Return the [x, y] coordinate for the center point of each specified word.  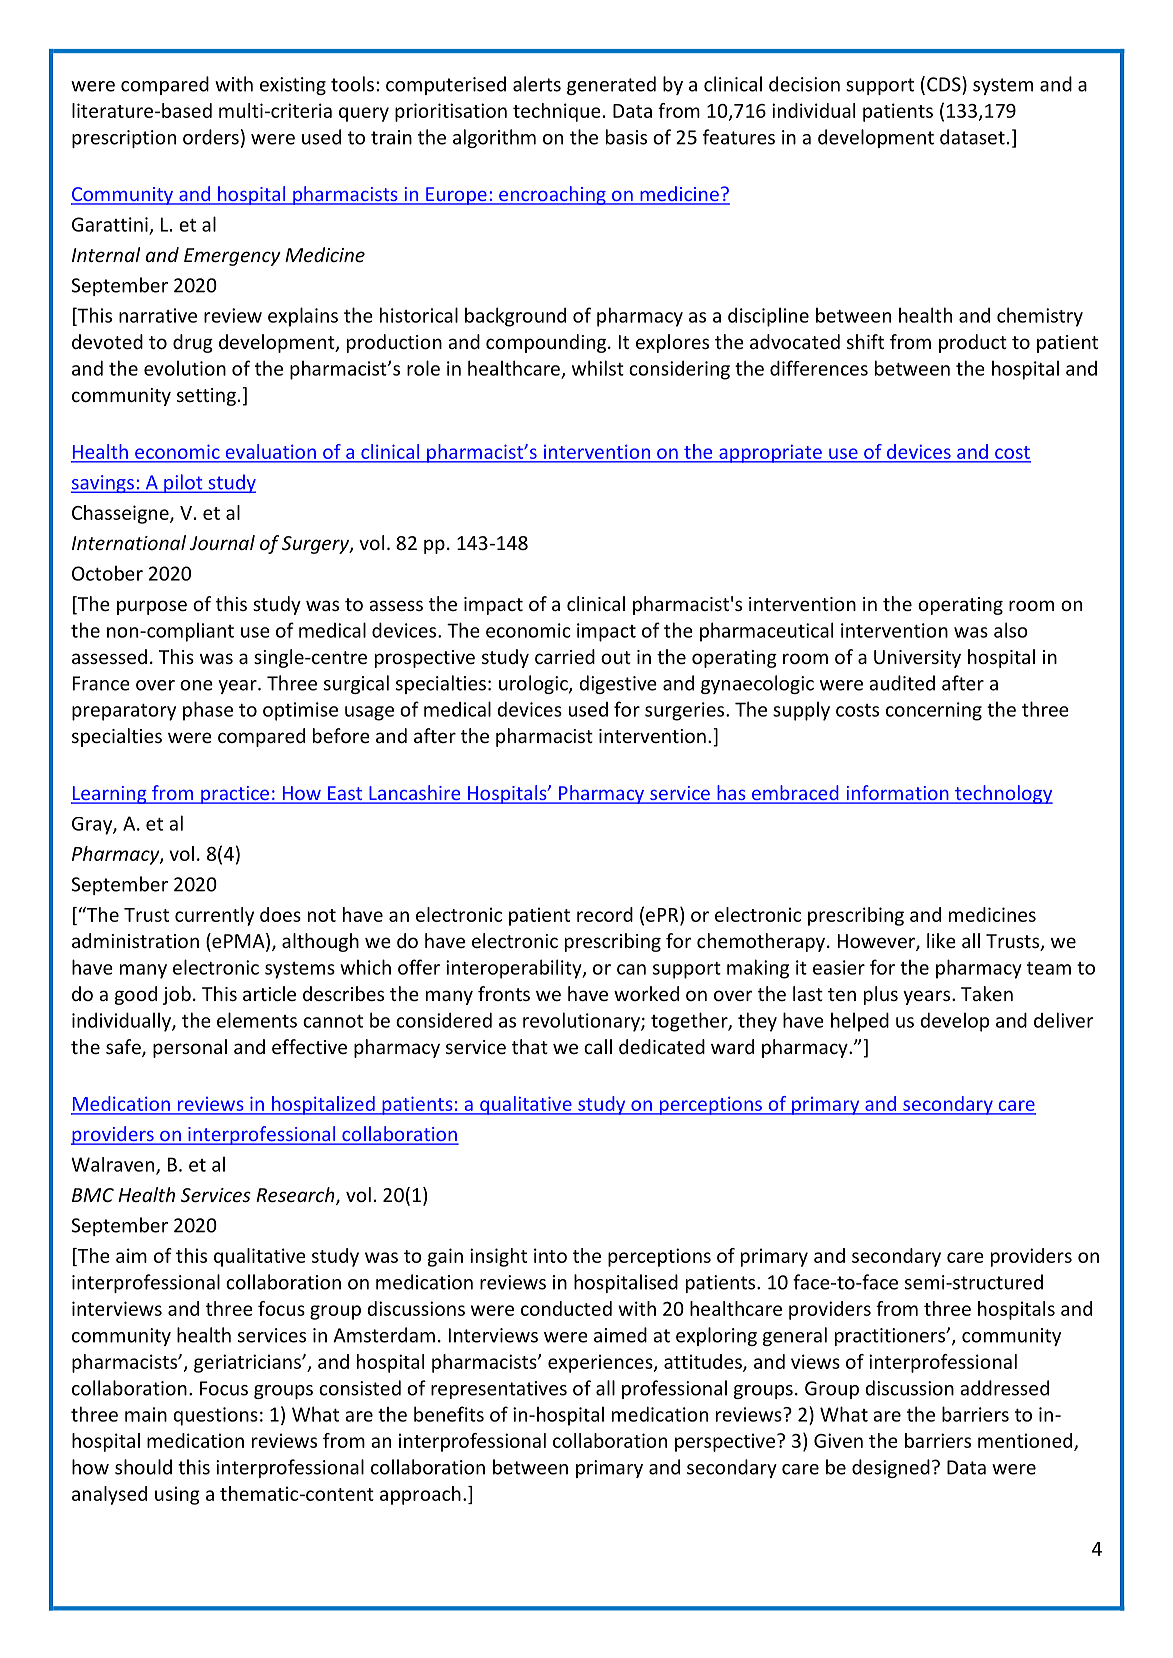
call [598, 1046]
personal [190, 1048]
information [897, 794]
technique [557, 112]
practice [235, 795]
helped [860, 1022]
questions [215, 1416]
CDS [945, 84]
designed [891, 1468]
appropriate [770, 453]
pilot [183, 483]
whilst [598, 368]
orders [211, 137]
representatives [499, 1390]
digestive [618, 684]
